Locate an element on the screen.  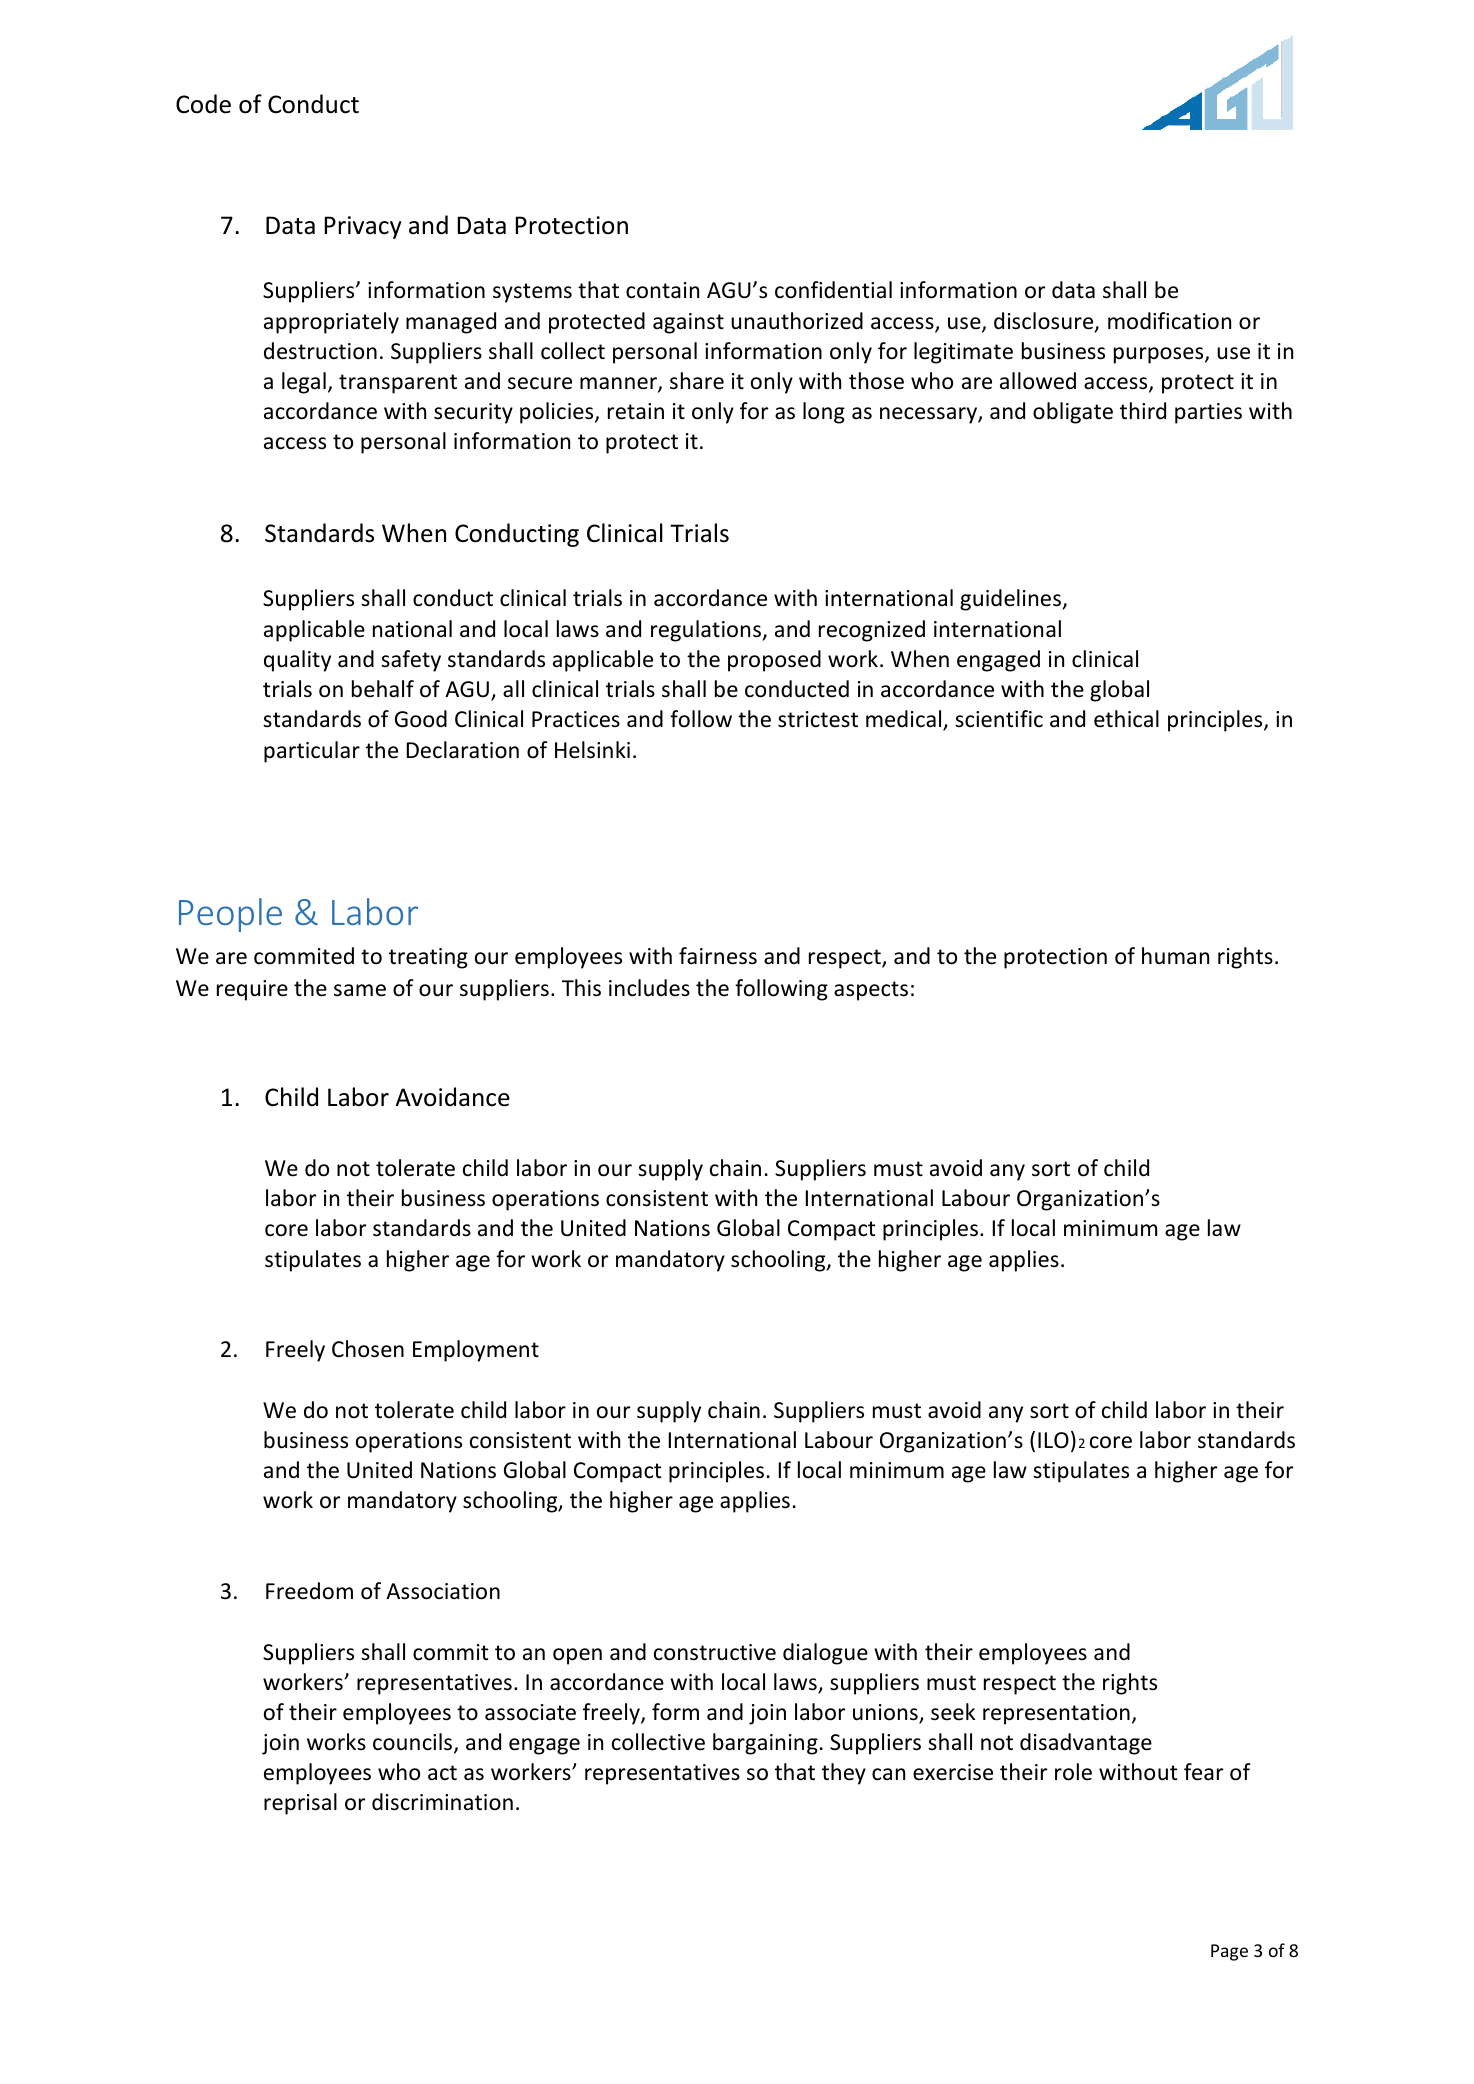
contain is located at coordinates (662, 290).
